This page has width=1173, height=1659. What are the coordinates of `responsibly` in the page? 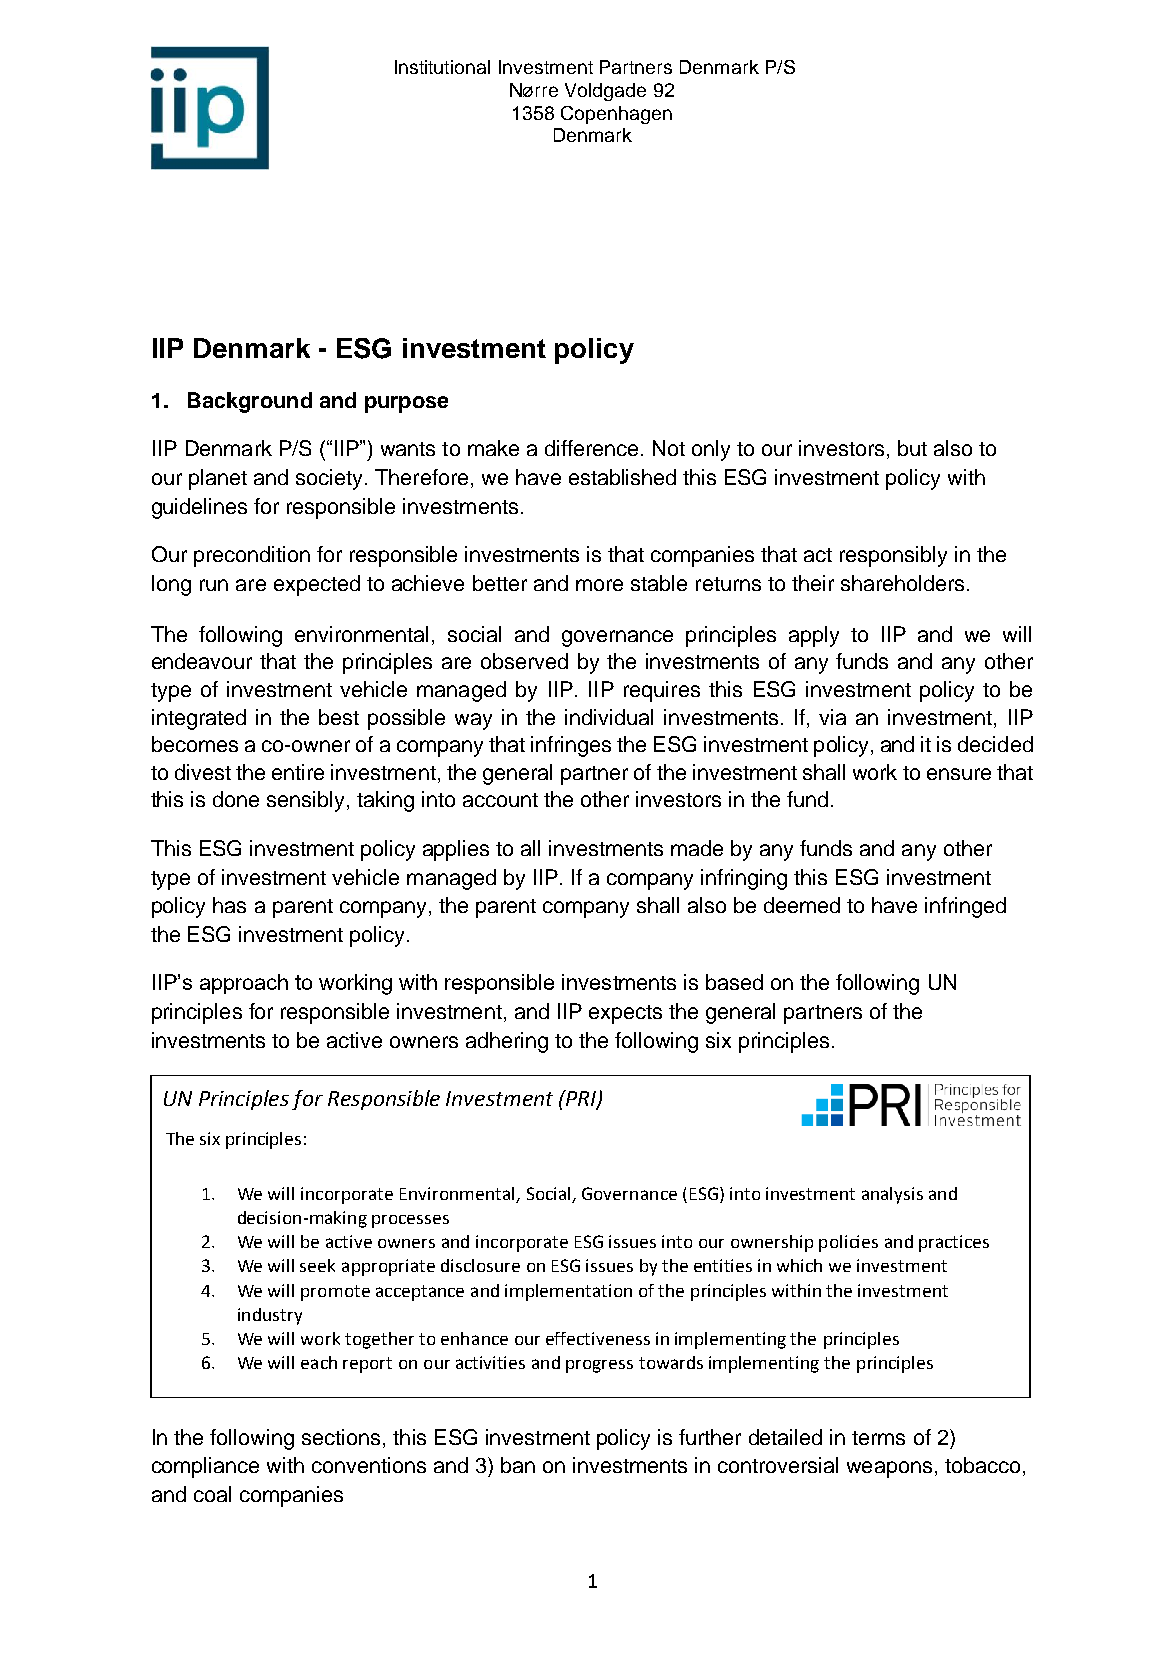 It's located at (893, 556).
